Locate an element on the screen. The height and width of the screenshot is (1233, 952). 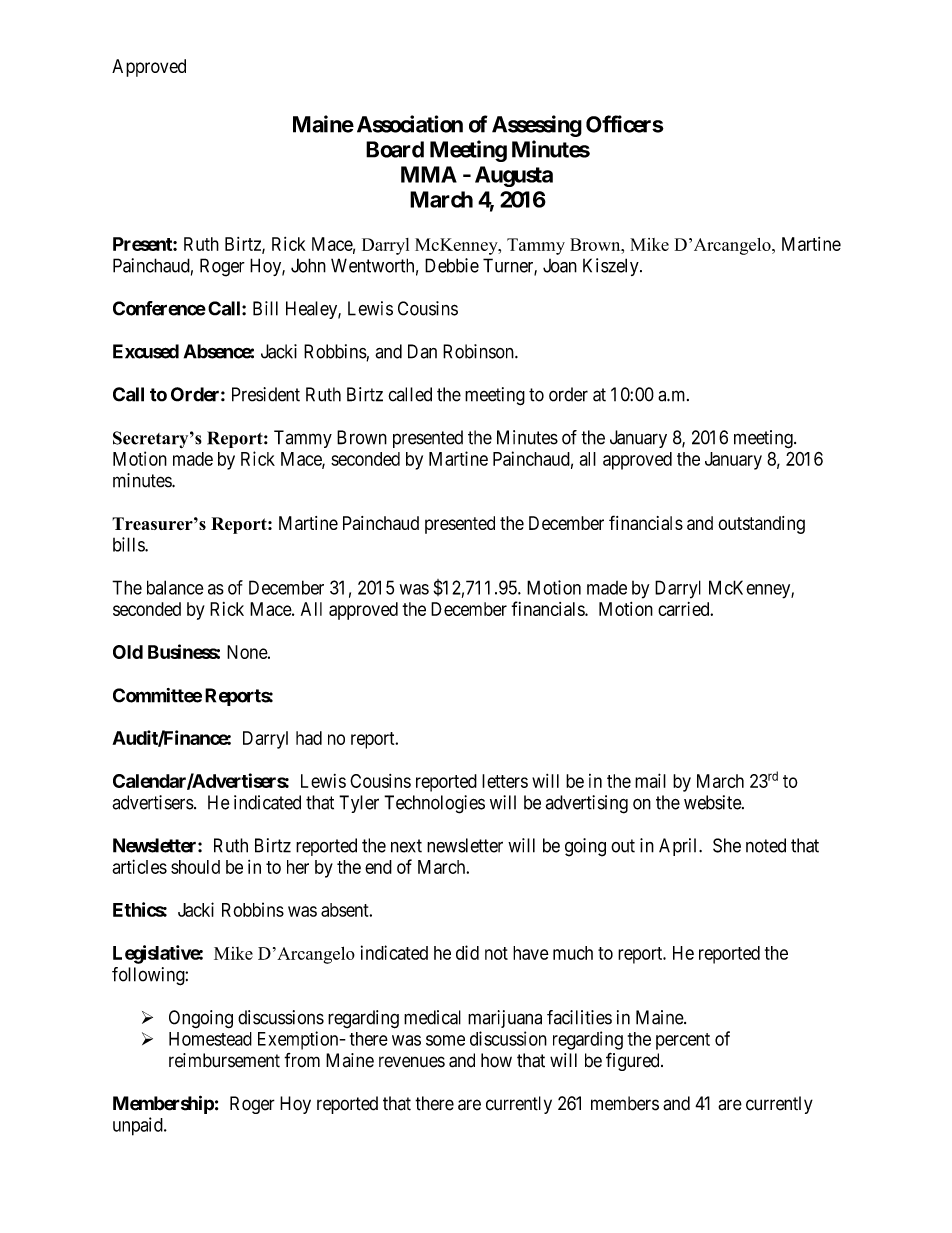
President is located at coordinates (266, 394).
